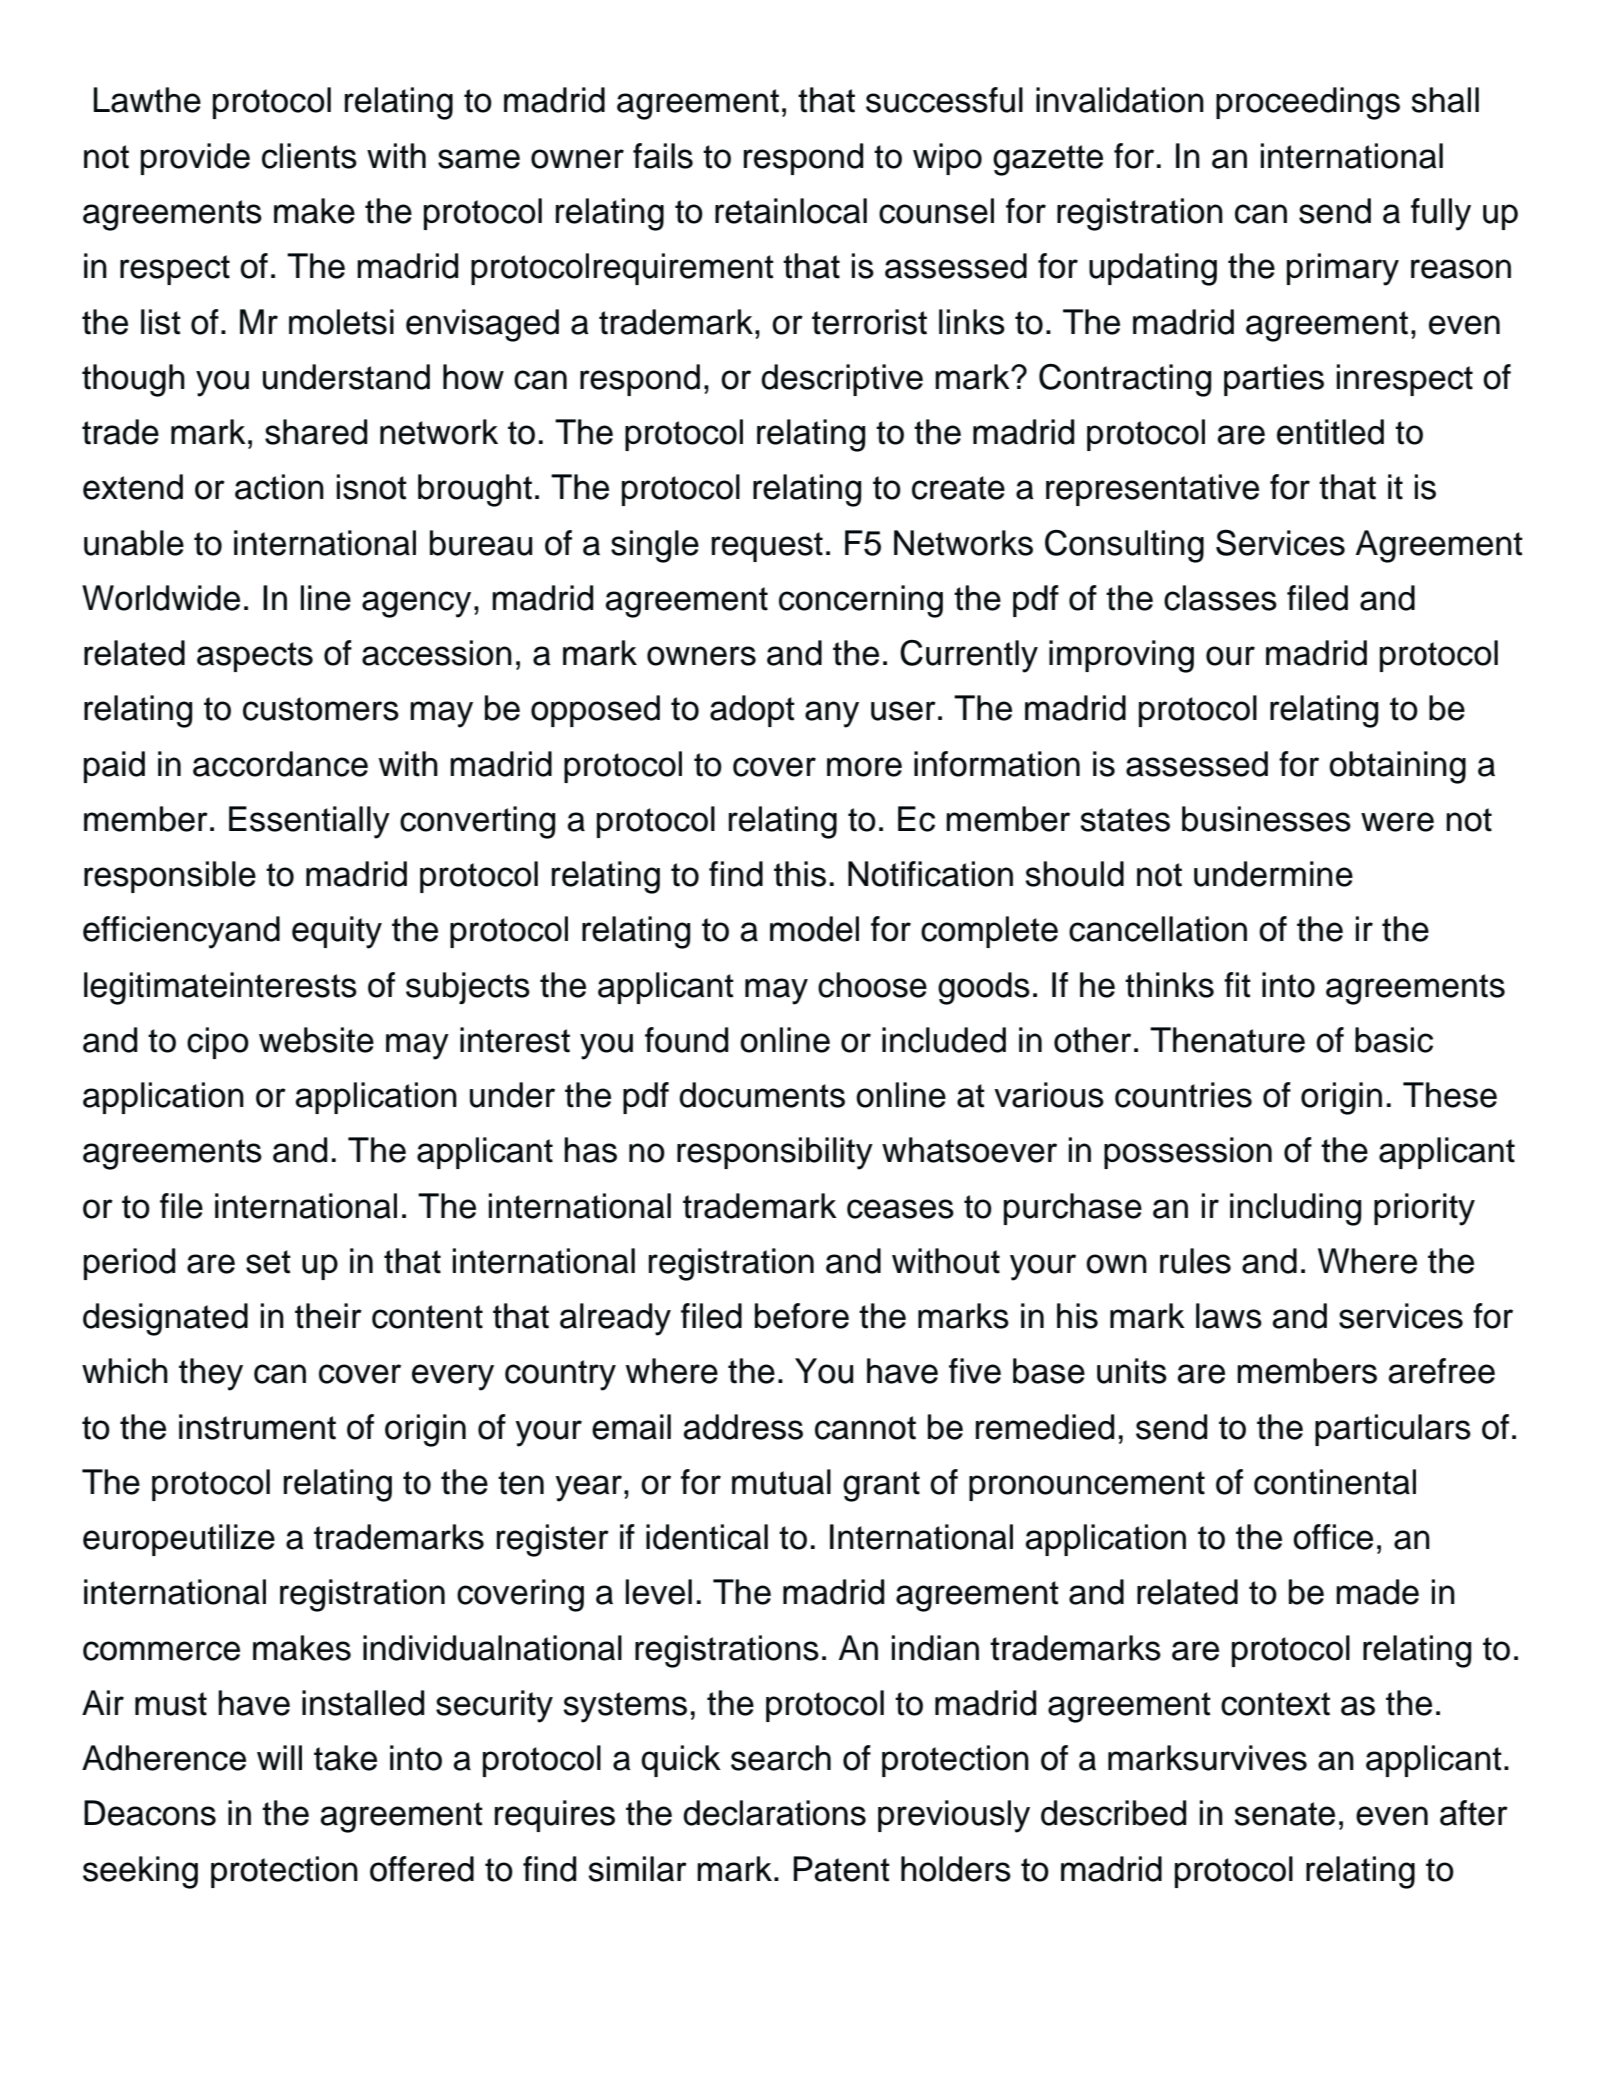 The width and height of the screenshot is (1610, 2084). I want to click on action, so click(279, 487).
